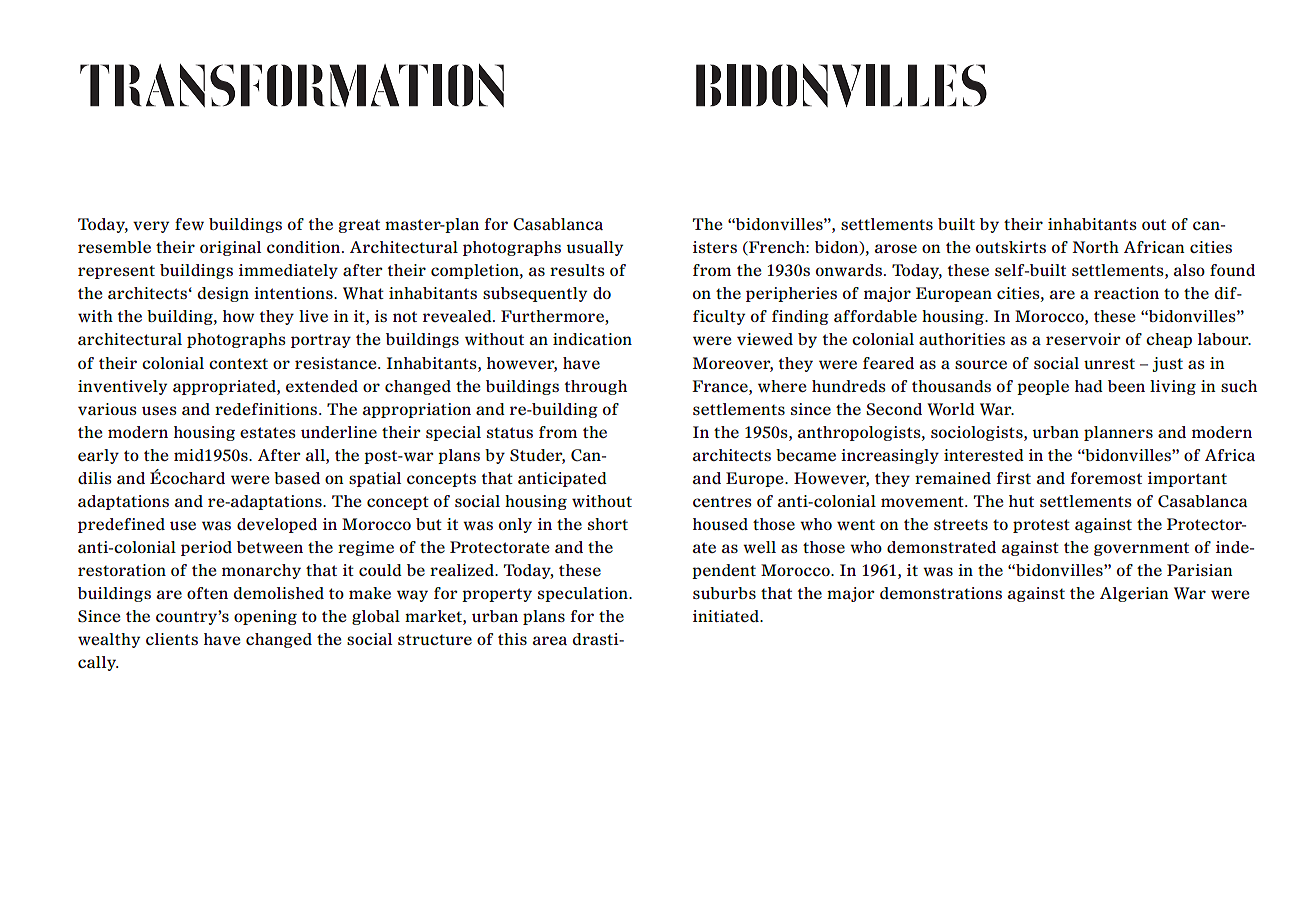  I want to click on initiated, so click(727, 616).
